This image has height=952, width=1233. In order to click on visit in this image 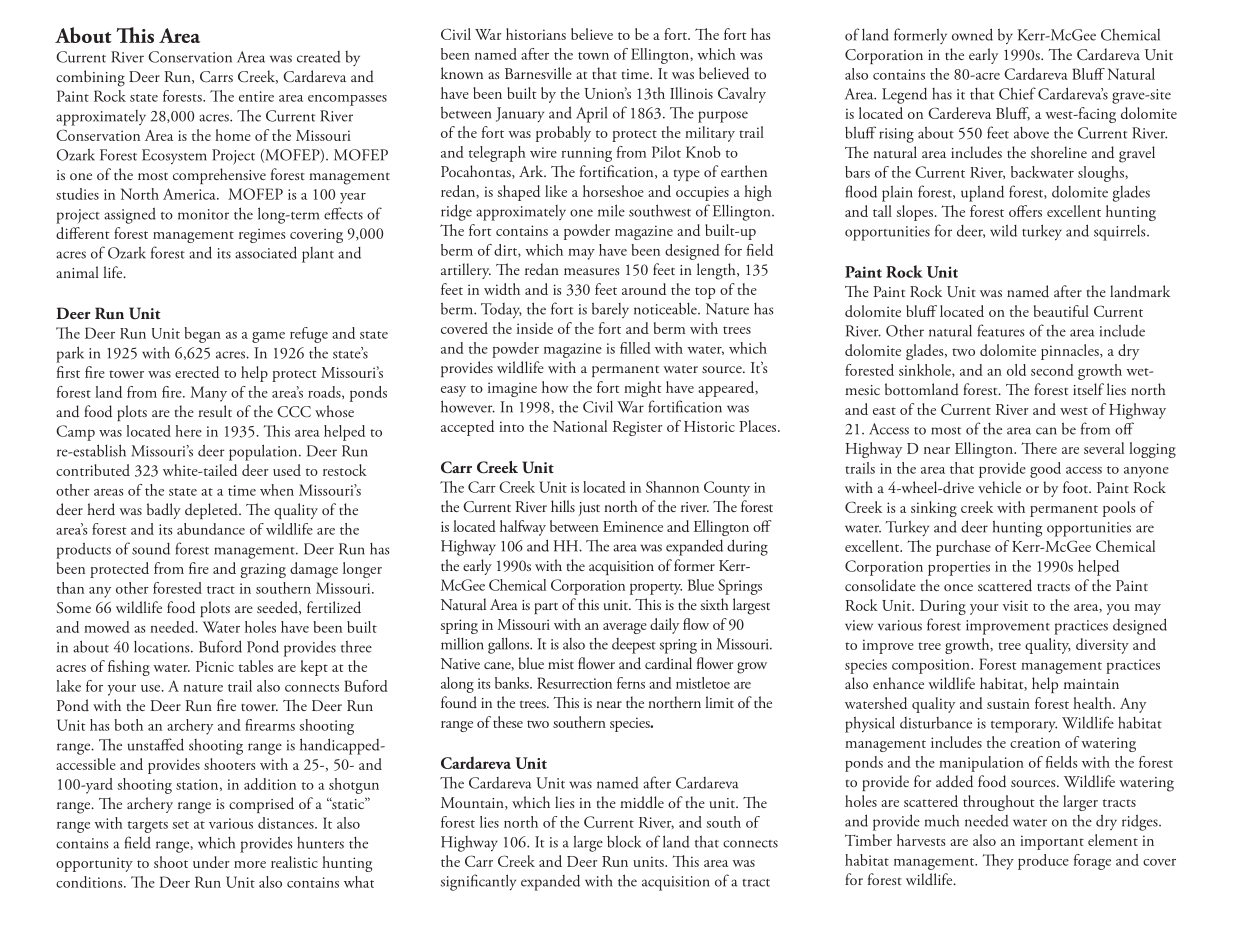, I will do `click(1015, 605)`.
